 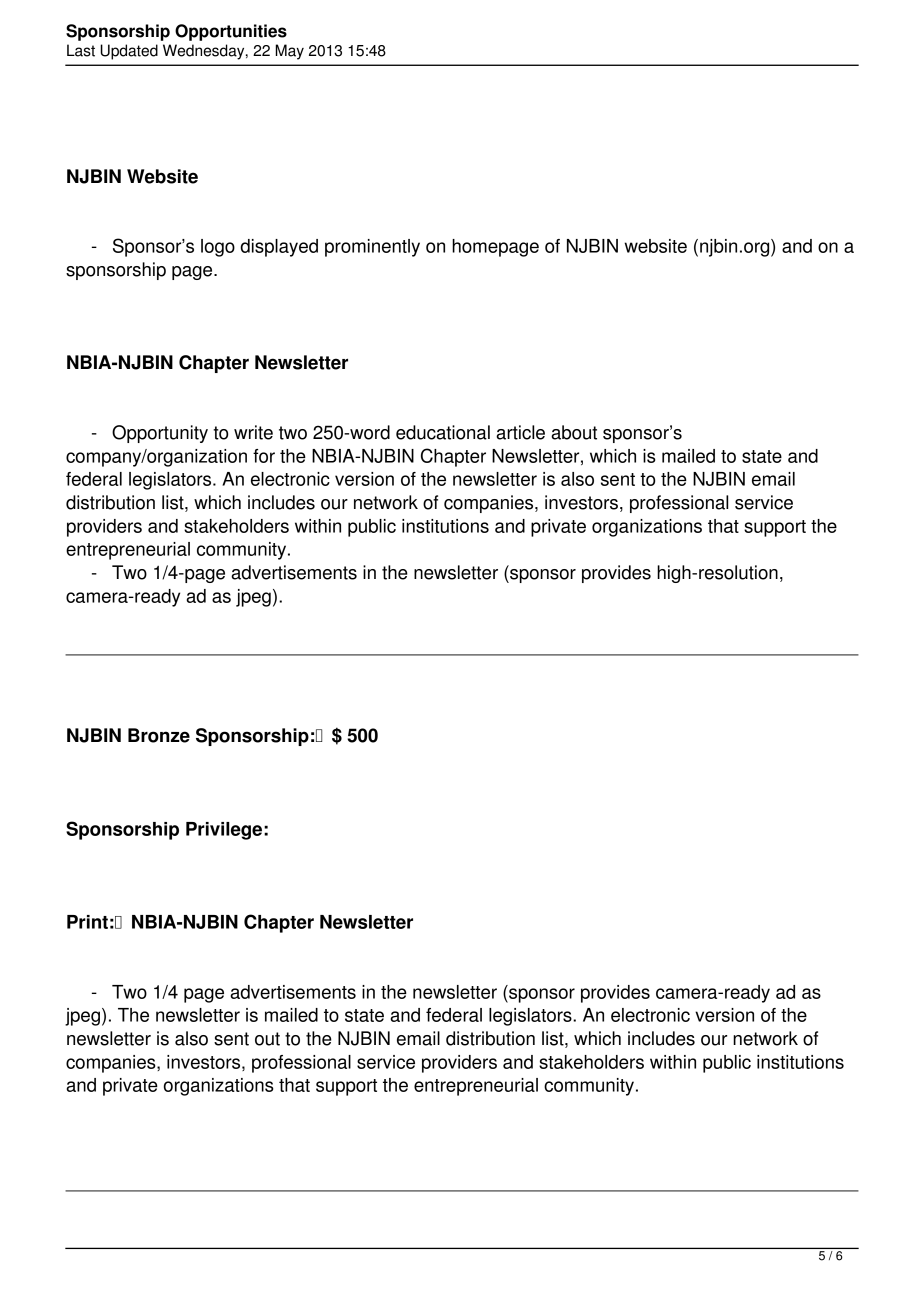 I want to click on for, so click(x=264, y=456).
